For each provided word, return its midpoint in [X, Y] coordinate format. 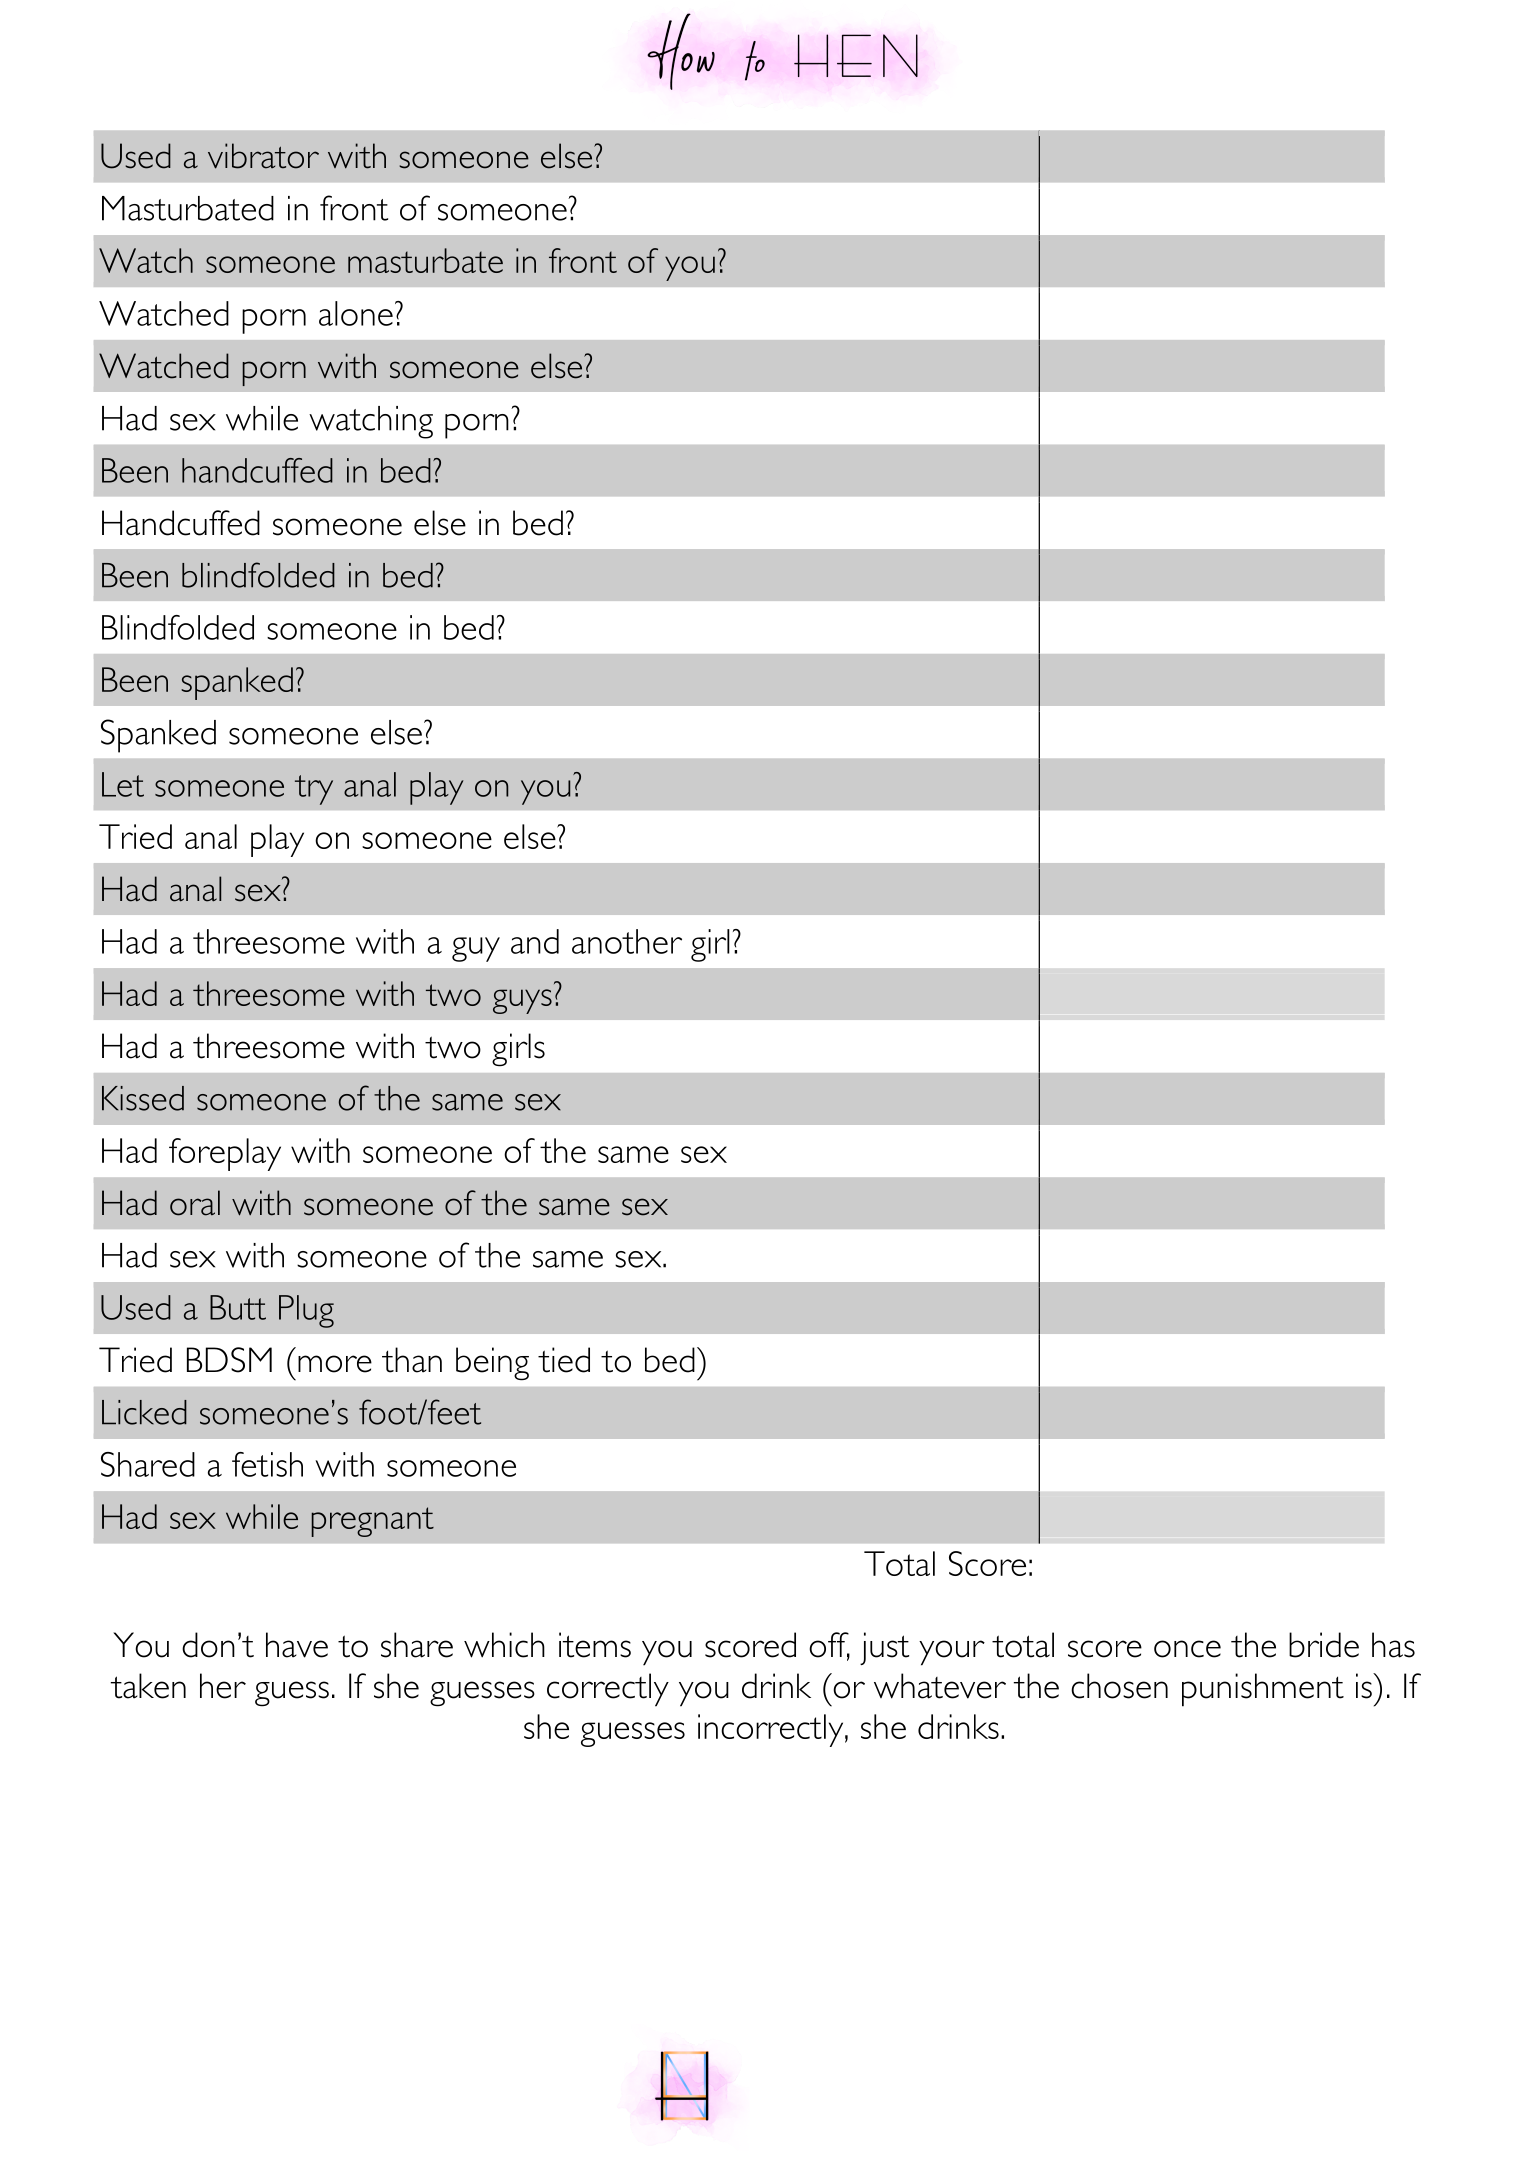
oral [195, 1203]
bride [1324, 1645]
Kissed [143, 1098]
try [314, 790]
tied [564, 1360]
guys [522, 1001]
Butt [238, 1307]
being [492, 1364]
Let [123, 784]
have [297, 1645]
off [829, 1646]
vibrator [263, 156]
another [627, 941]
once [1187, 1649]
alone [356, 313]
